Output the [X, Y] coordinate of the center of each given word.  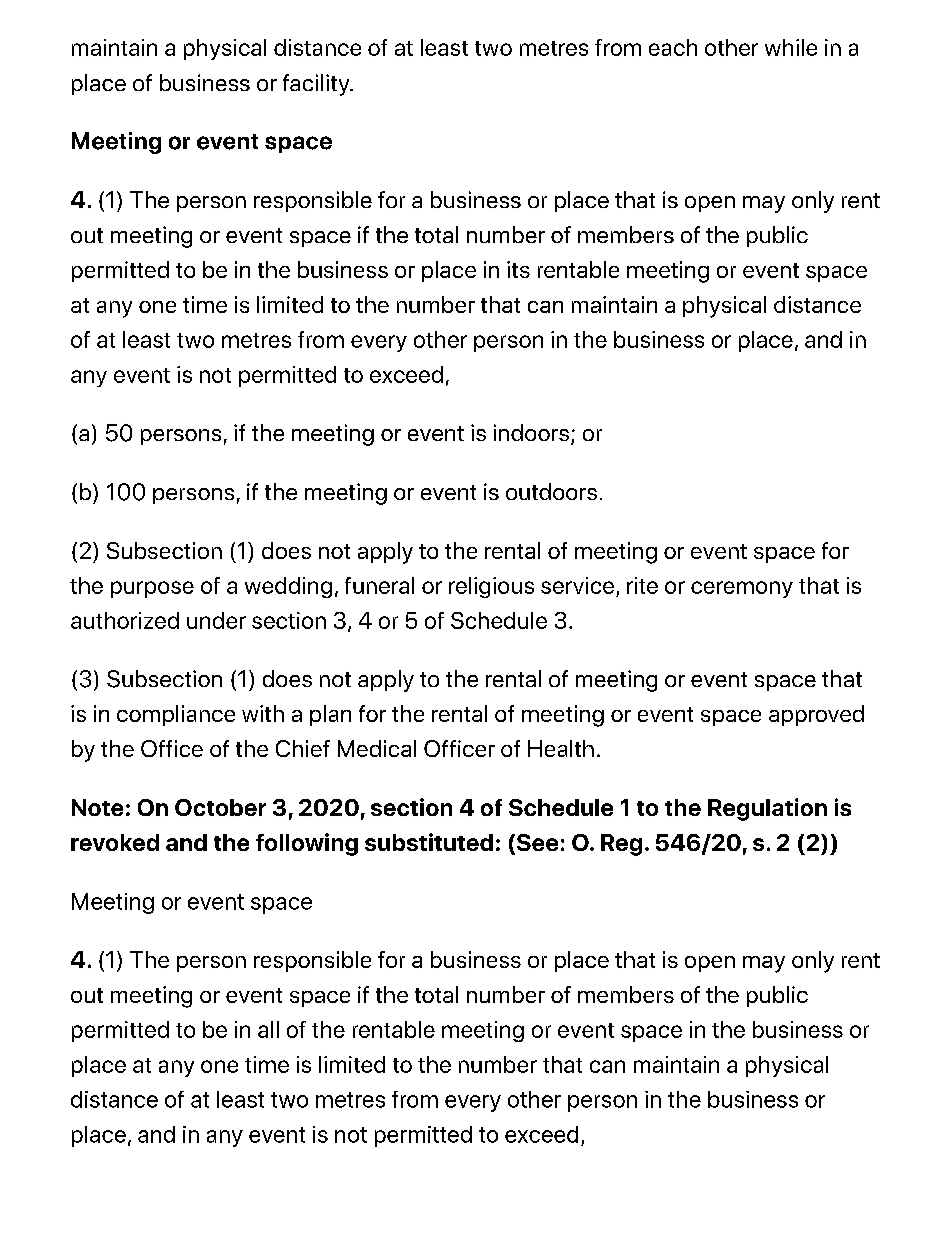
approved [816, 715]
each [673, 47]
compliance [176, 715]
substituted [429, 842]
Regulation [767, 809]
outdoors [551, 491]
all [268, 1029]
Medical [377, 748]
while [791, 47]
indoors [531, 432]
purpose [152, 589]
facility [317, 85]
